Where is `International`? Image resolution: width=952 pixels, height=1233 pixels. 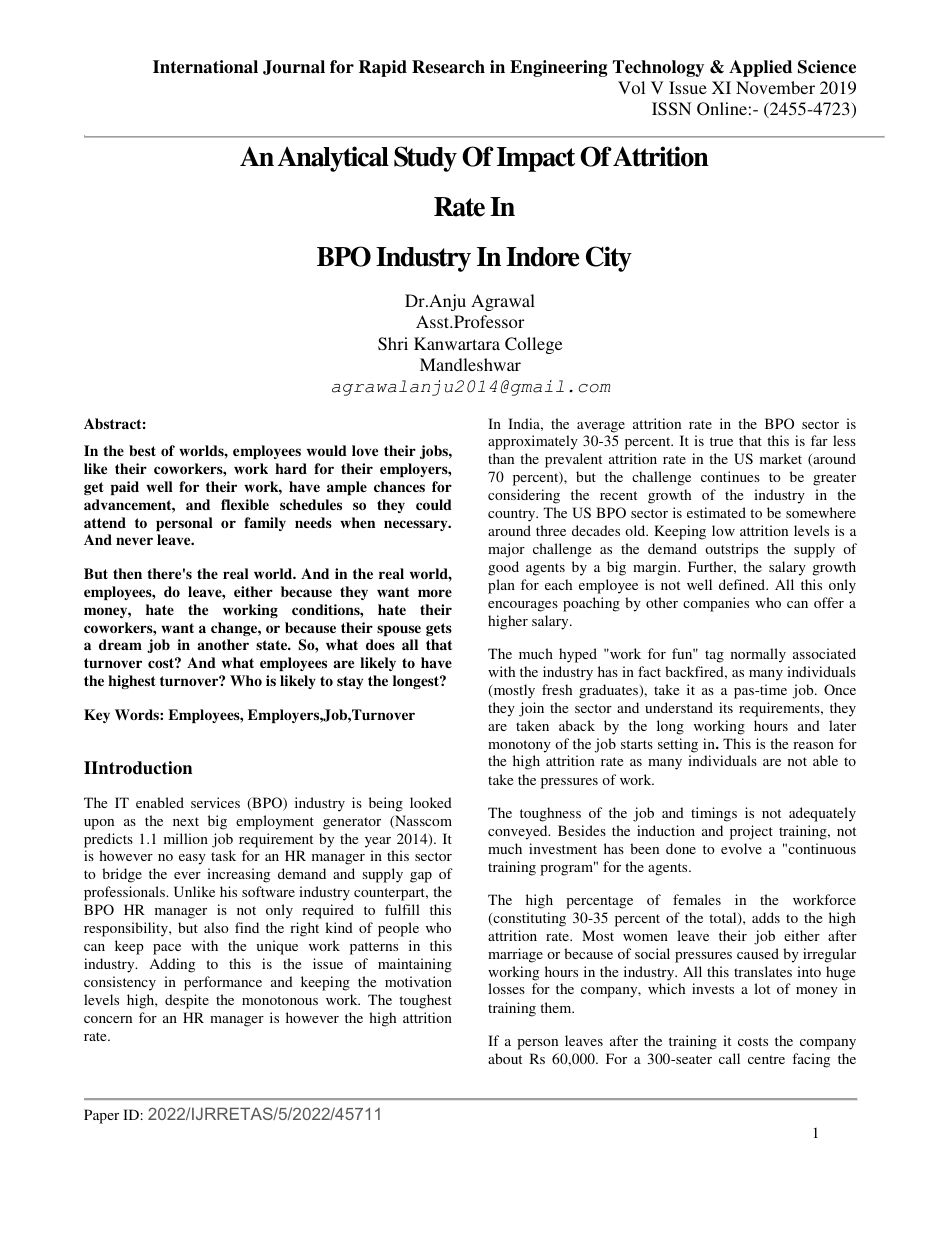
International is located at coordinates (205, 67).
